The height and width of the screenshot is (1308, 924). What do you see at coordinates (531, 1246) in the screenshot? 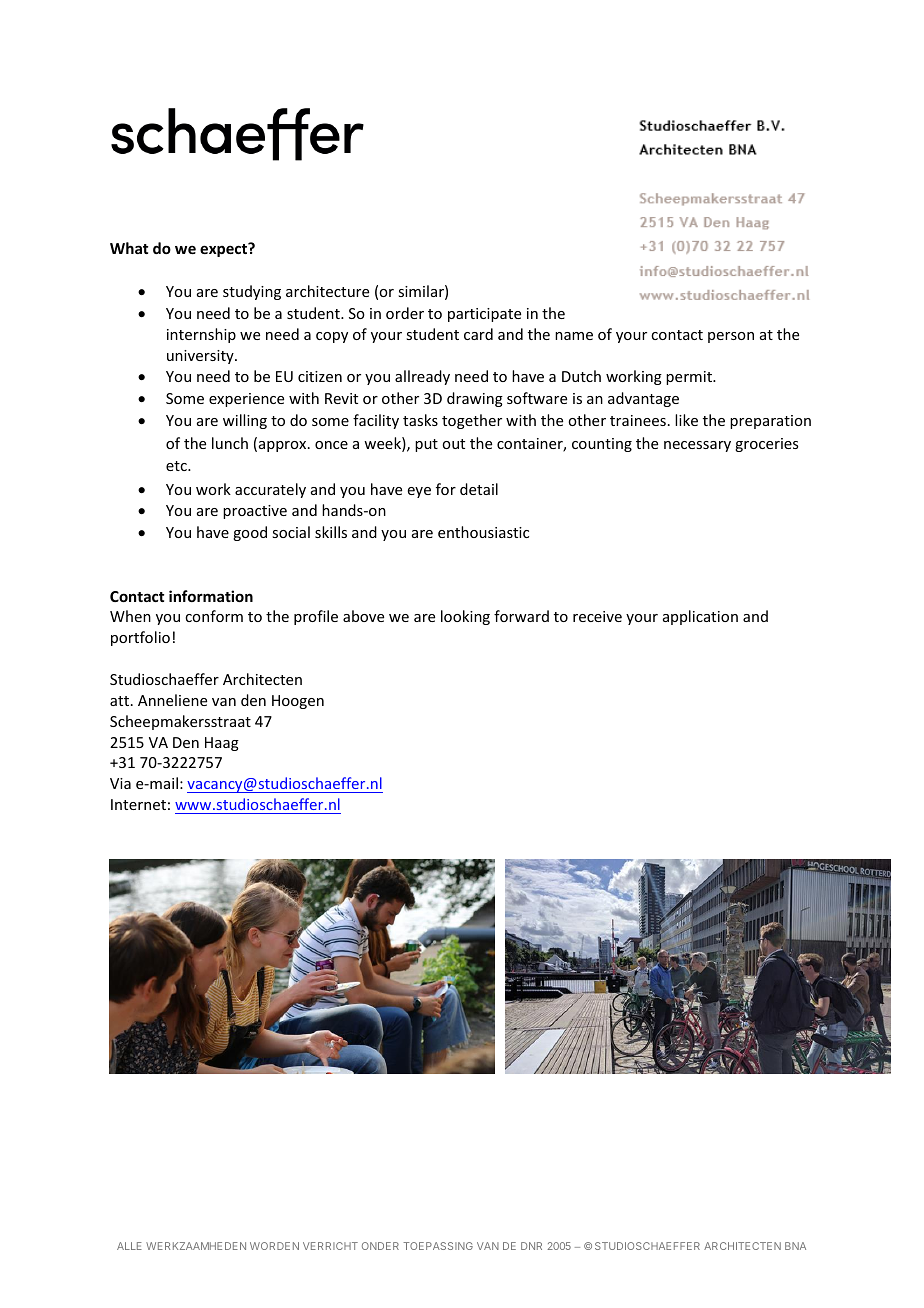
I see `DNR` at bounding box center [531, 1246].
